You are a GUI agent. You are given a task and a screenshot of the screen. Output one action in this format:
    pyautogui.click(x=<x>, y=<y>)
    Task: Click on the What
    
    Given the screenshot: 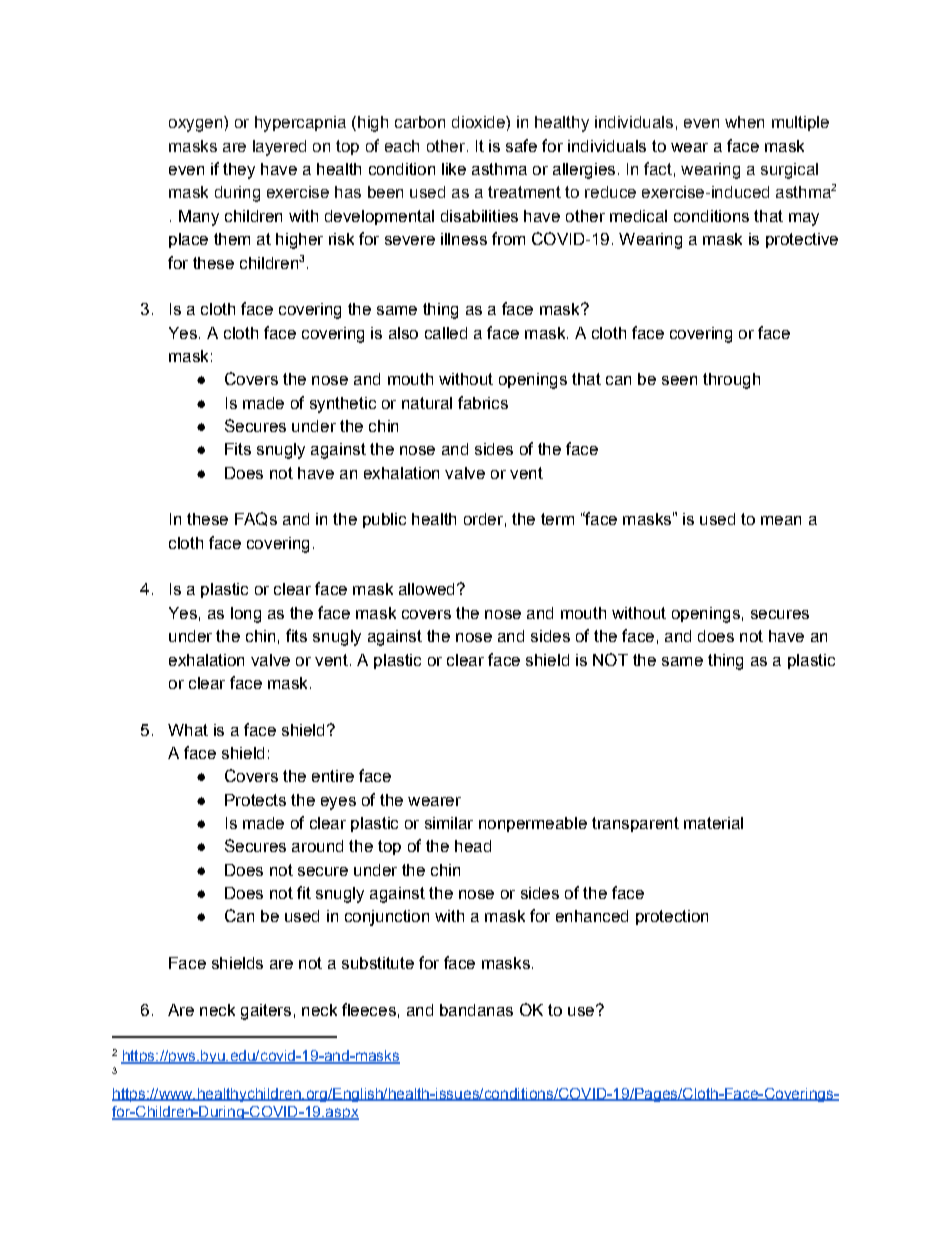 What is the action you would take?
    pyautogui.click(x=188, y=730)
